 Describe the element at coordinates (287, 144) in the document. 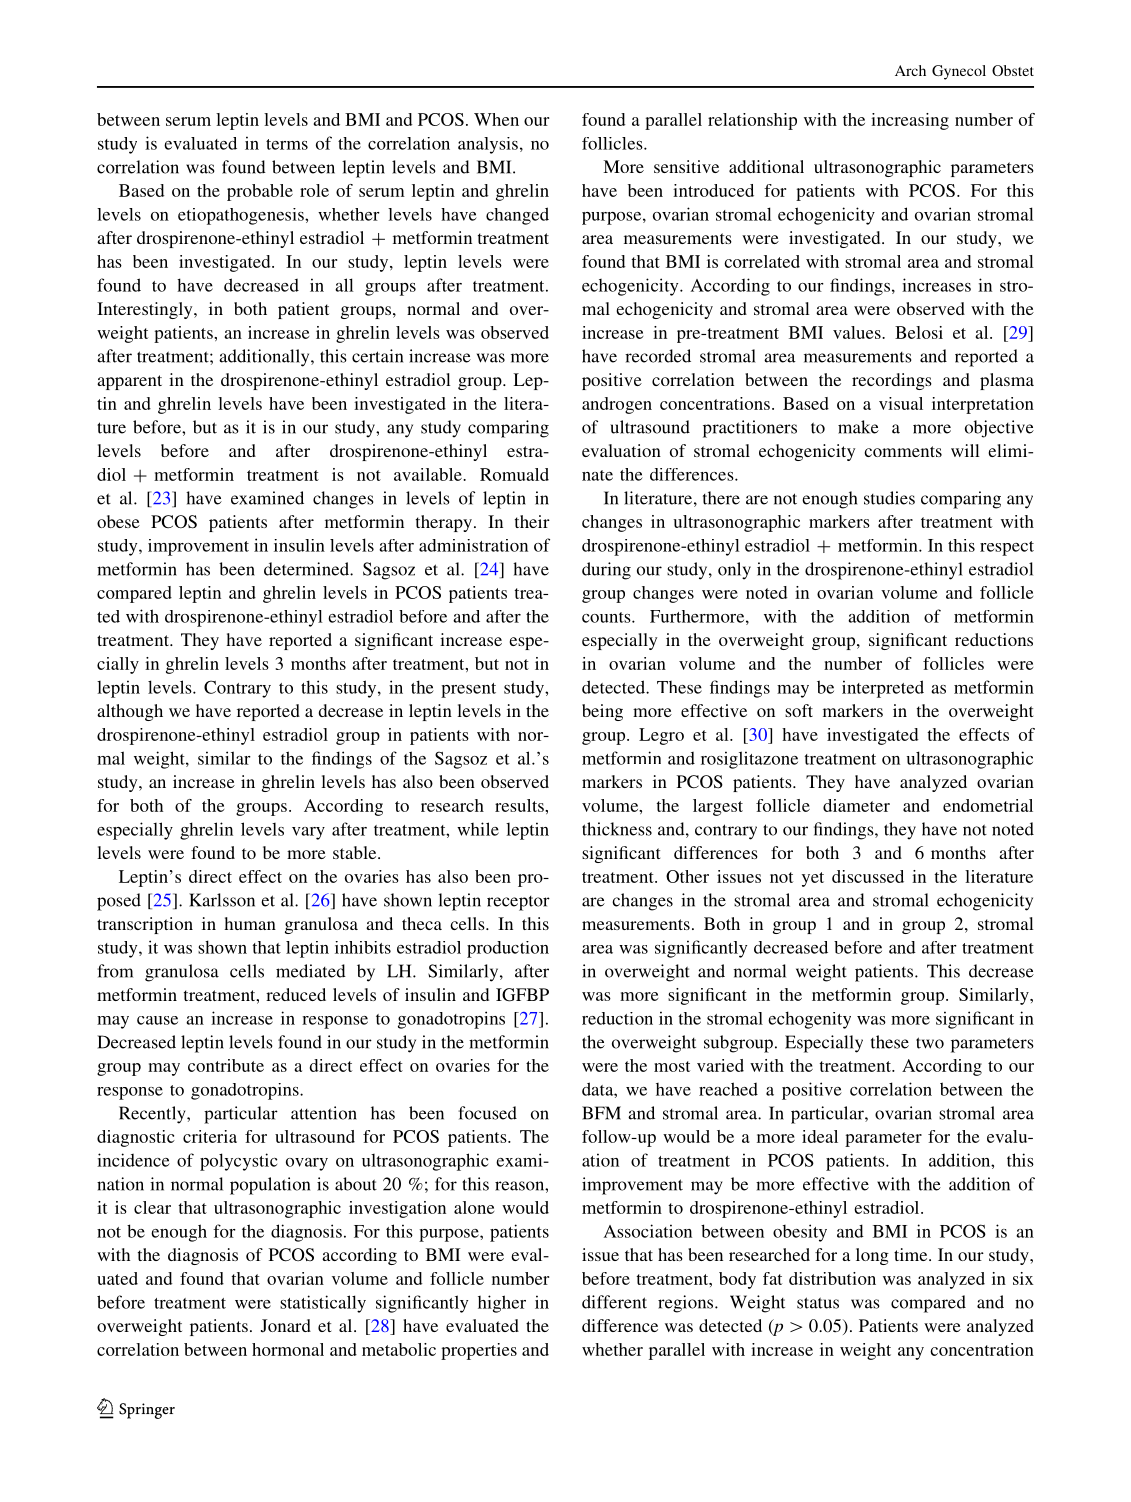

I see `terms` at that location.
